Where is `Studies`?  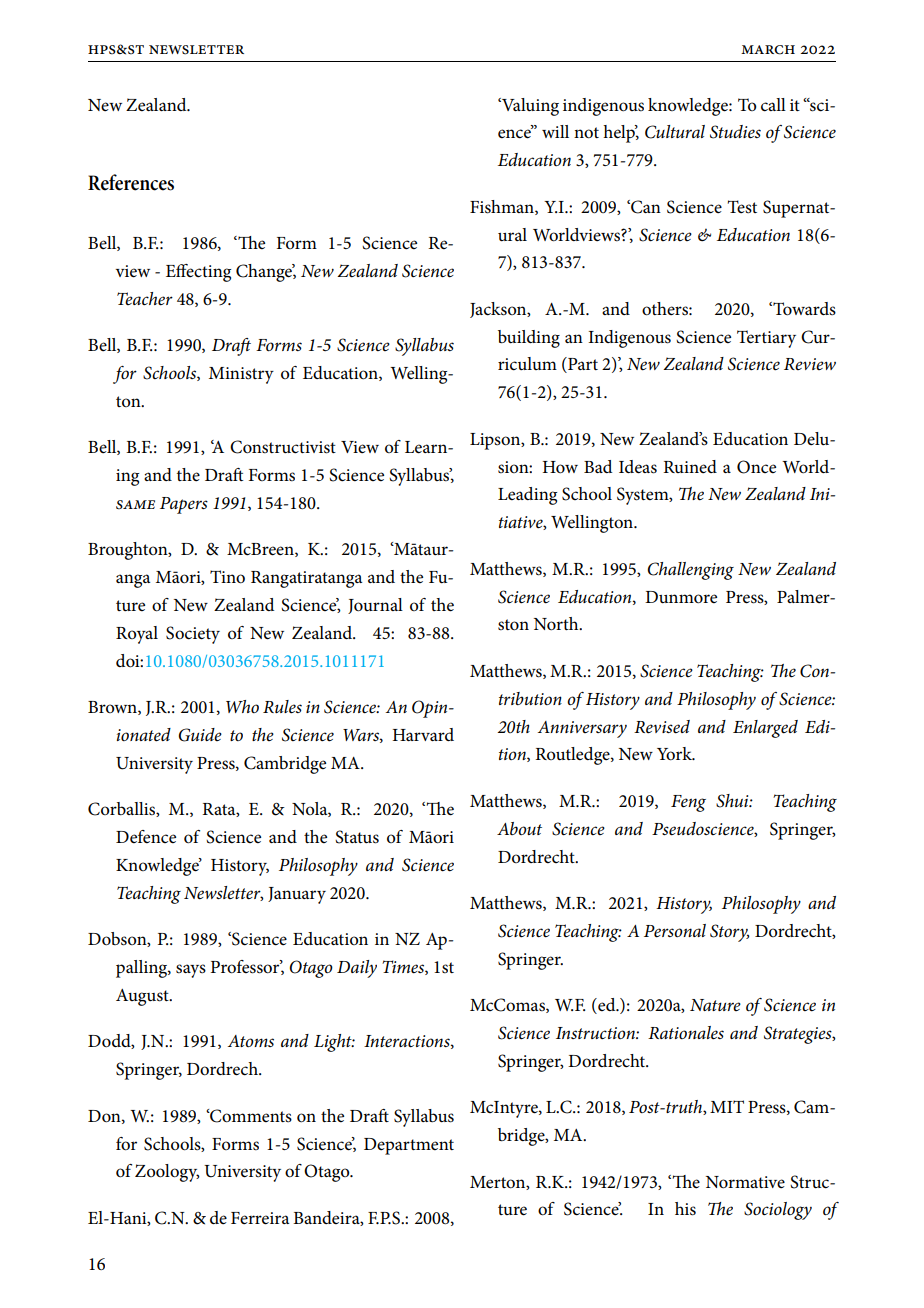 Studies is located at coordinates (735, 132).
